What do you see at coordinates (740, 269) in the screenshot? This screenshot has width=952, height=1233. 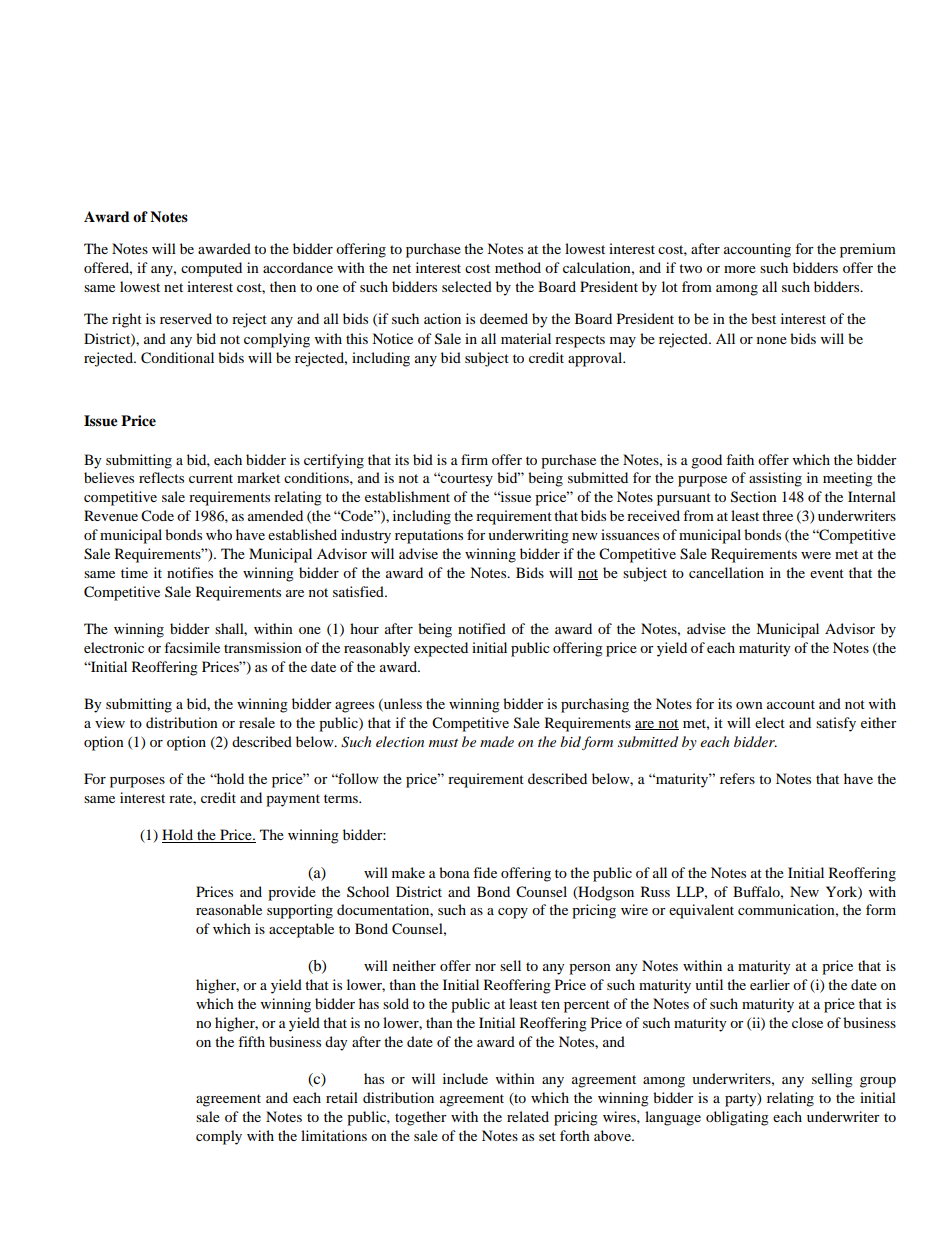 I see `more` at bounding box center [740, 269].
